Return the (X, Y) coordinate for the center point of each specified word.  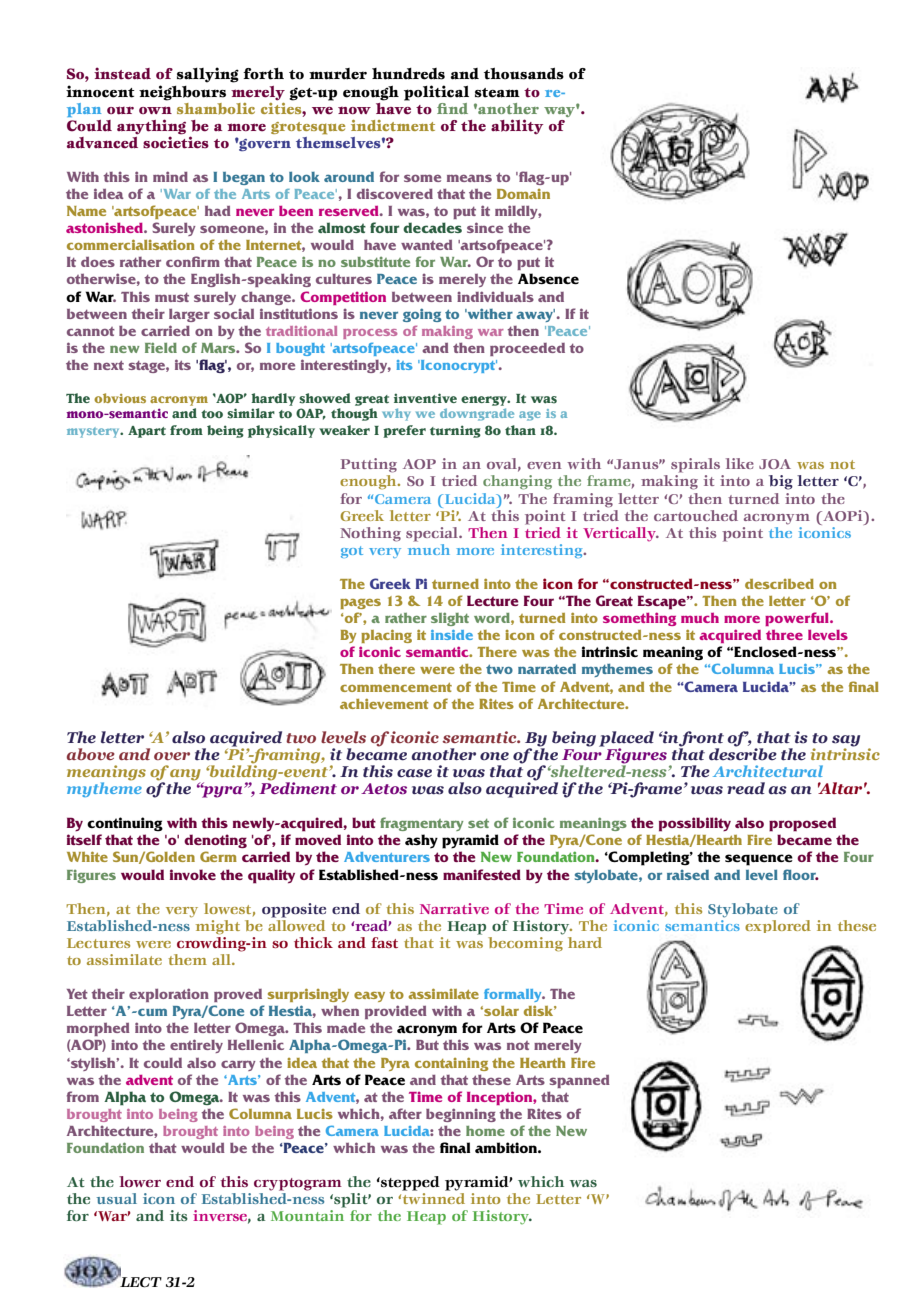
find (452, 108)
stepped (409, 1183)
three (784, 634)
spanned (580, 1081)
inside (452, 635)
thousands (524, 74)
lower (140, 1181)
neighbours (182, 93)
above (91, 754)
